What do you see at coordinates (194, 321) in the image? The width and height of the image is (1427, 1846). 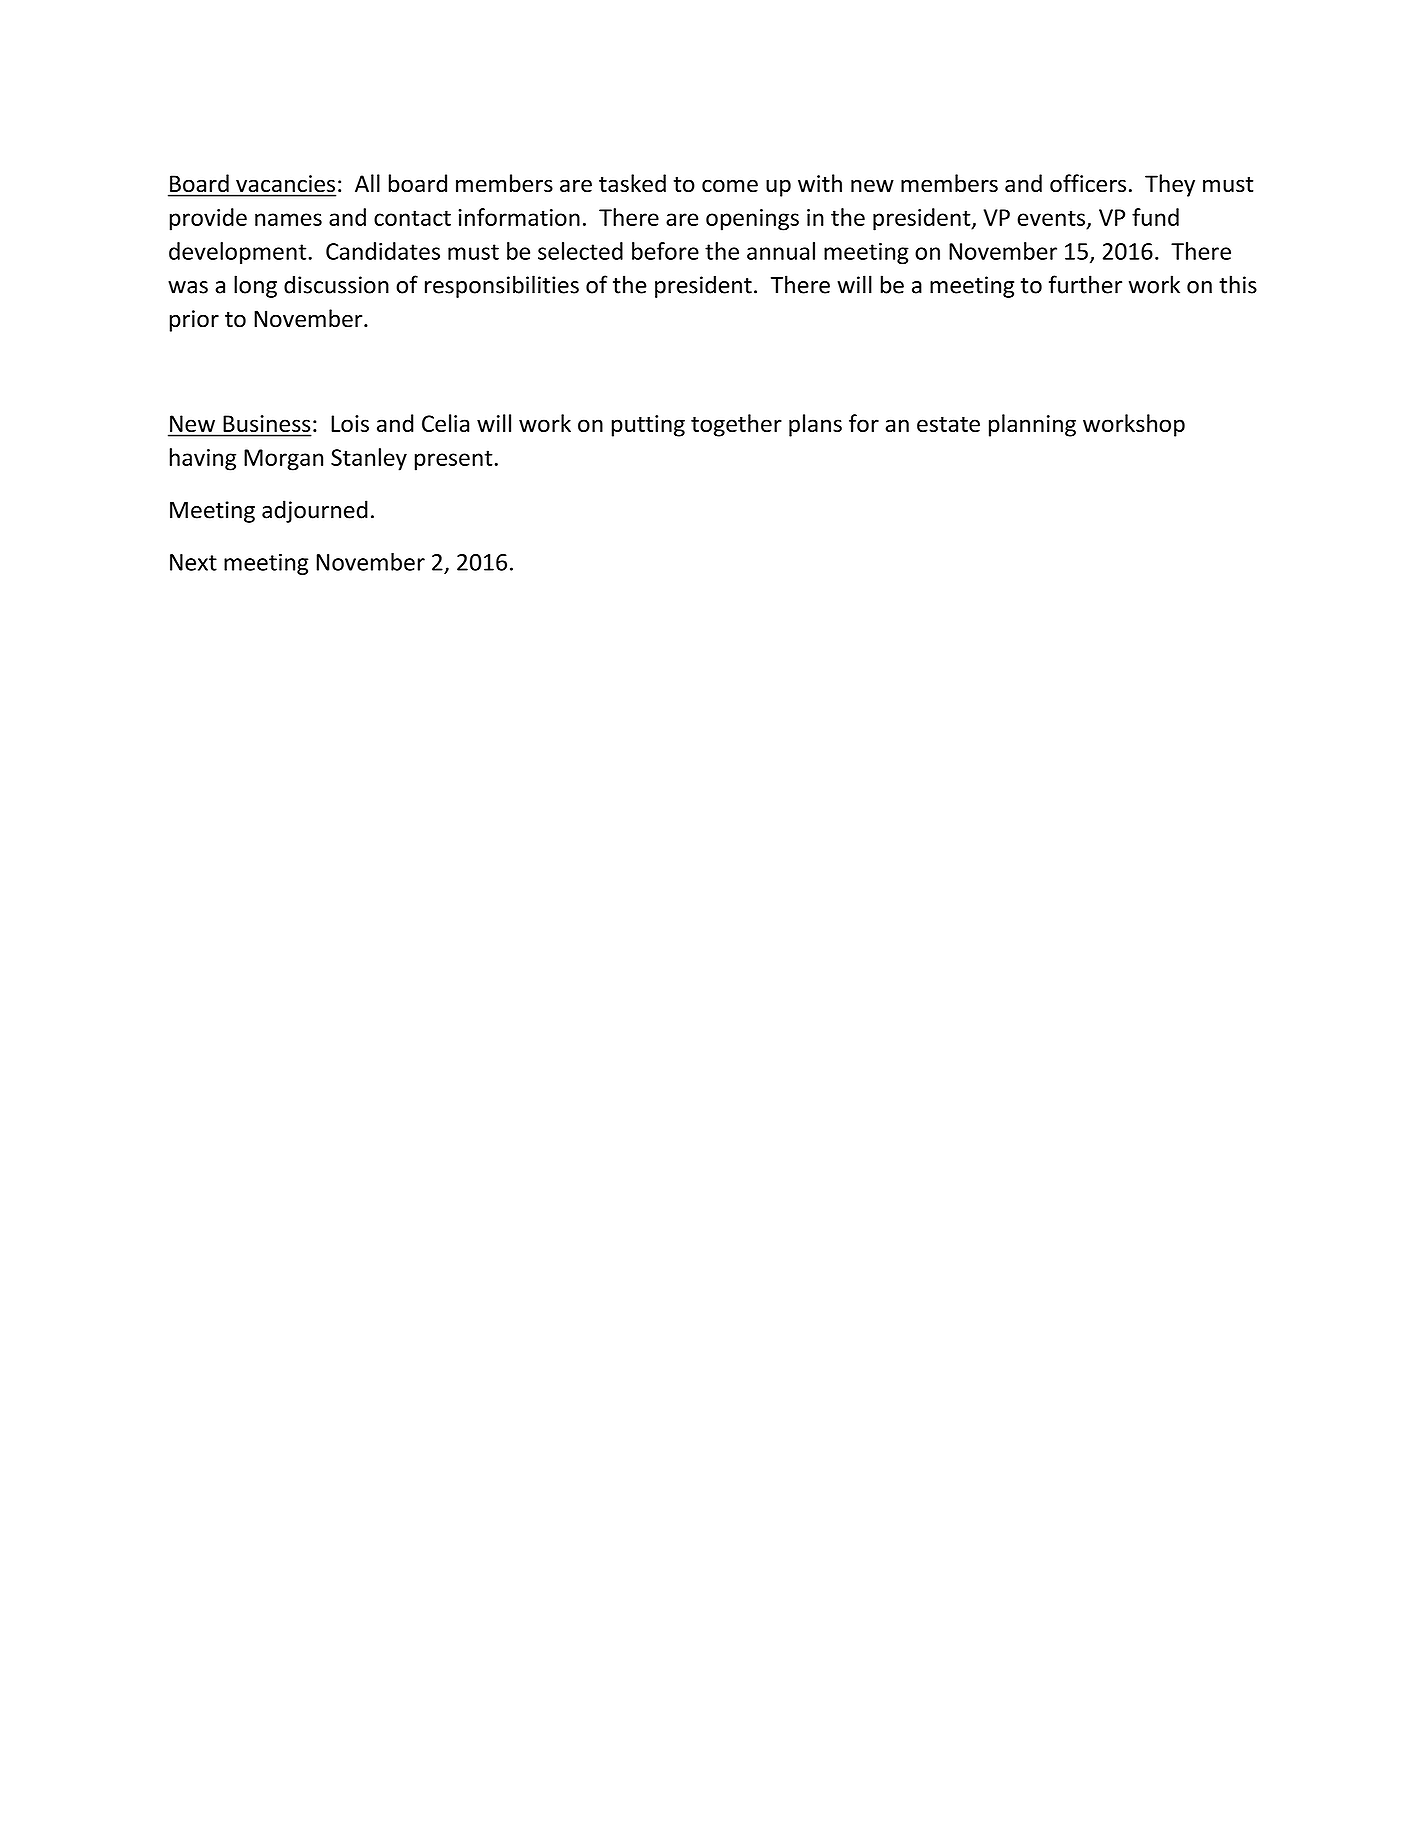 I see `prior` at bounding box center [194, 321].
